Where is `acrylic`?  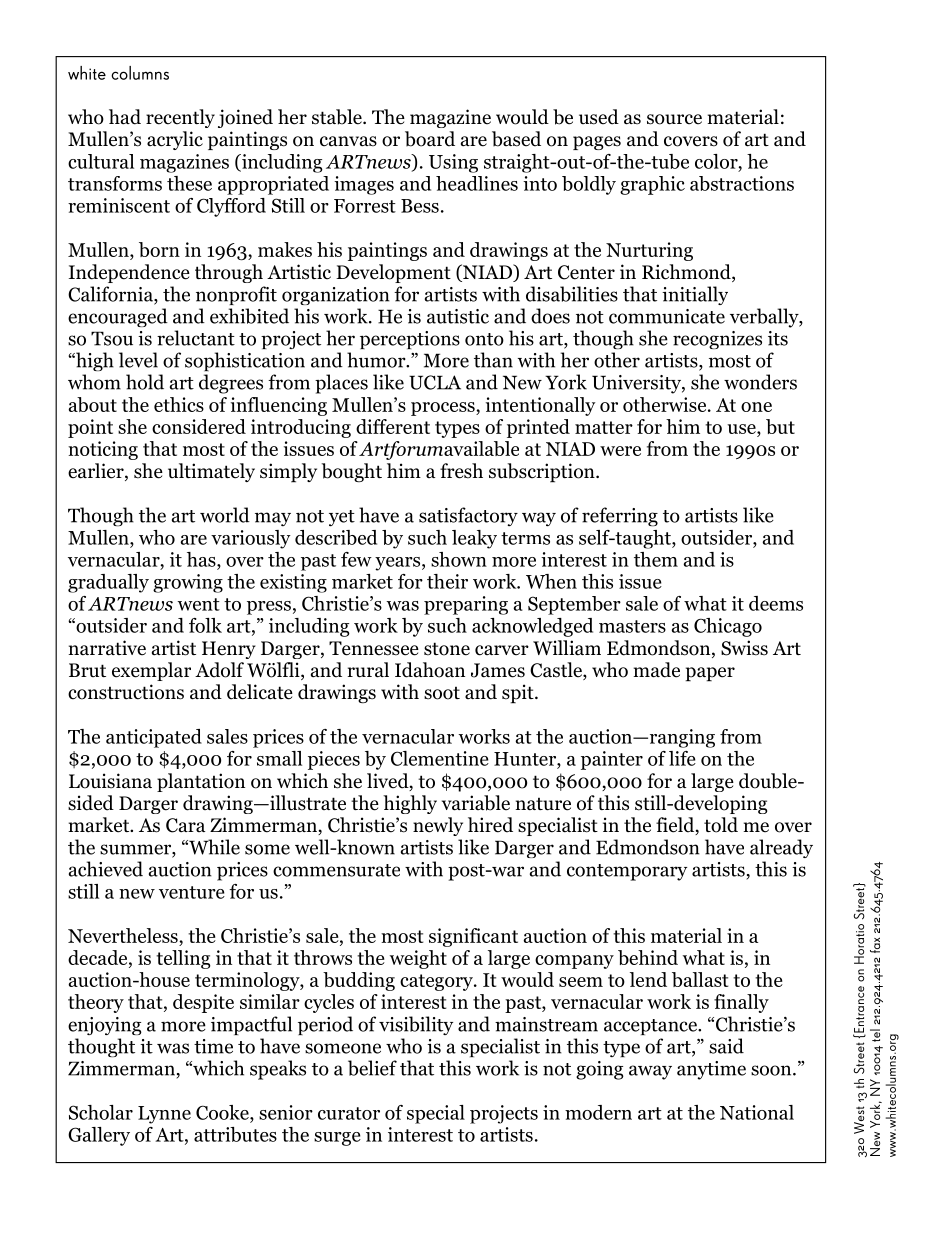
acrylic is located at coordinates (175, 140).
